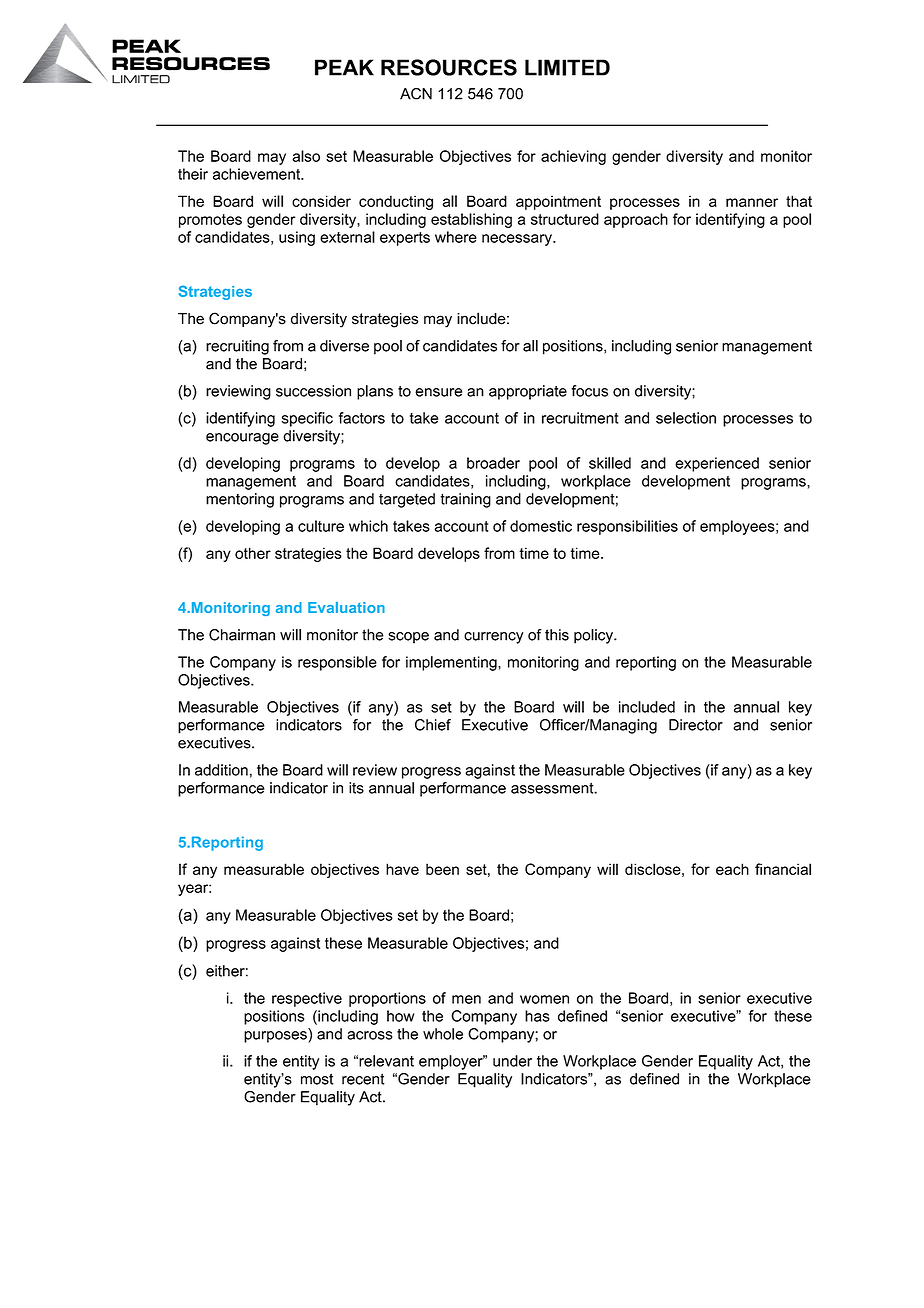 The height and width of the page is (1308, 924). I want to click on purposes, so click(276, 1037).
